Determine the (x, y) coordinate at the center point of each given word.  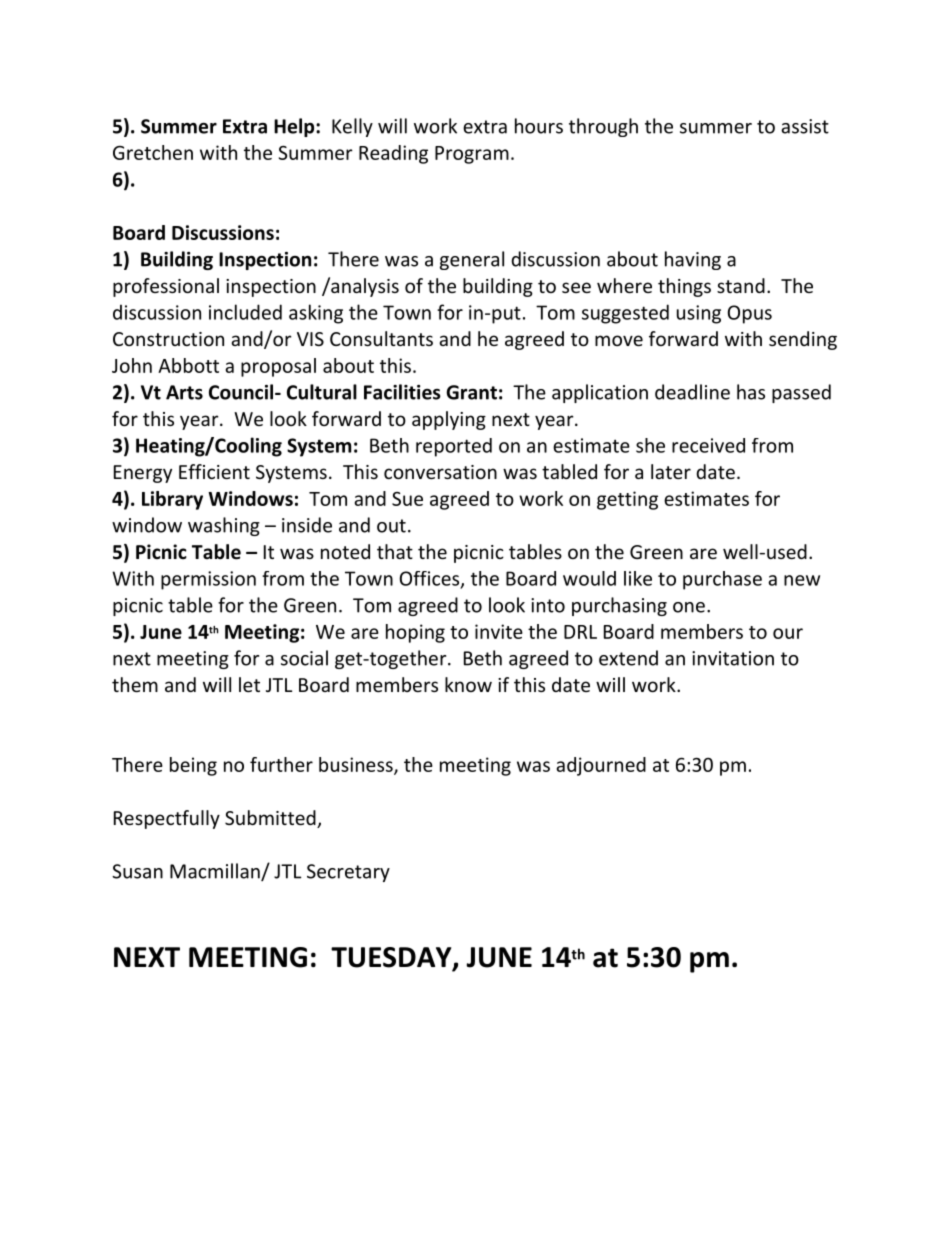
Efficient (214, 471)
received (708, 445)
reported (454, 447)
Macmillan (216, 872)
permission (208, 580)
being (193, 766)
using (699, 314)
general (472, 260)
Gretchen (153, 152)
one (689, 607)
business (357, 765)
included (245, 312)
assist (805, 126)
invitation (733, 658)
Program (472, 155)
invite (499, 631)
